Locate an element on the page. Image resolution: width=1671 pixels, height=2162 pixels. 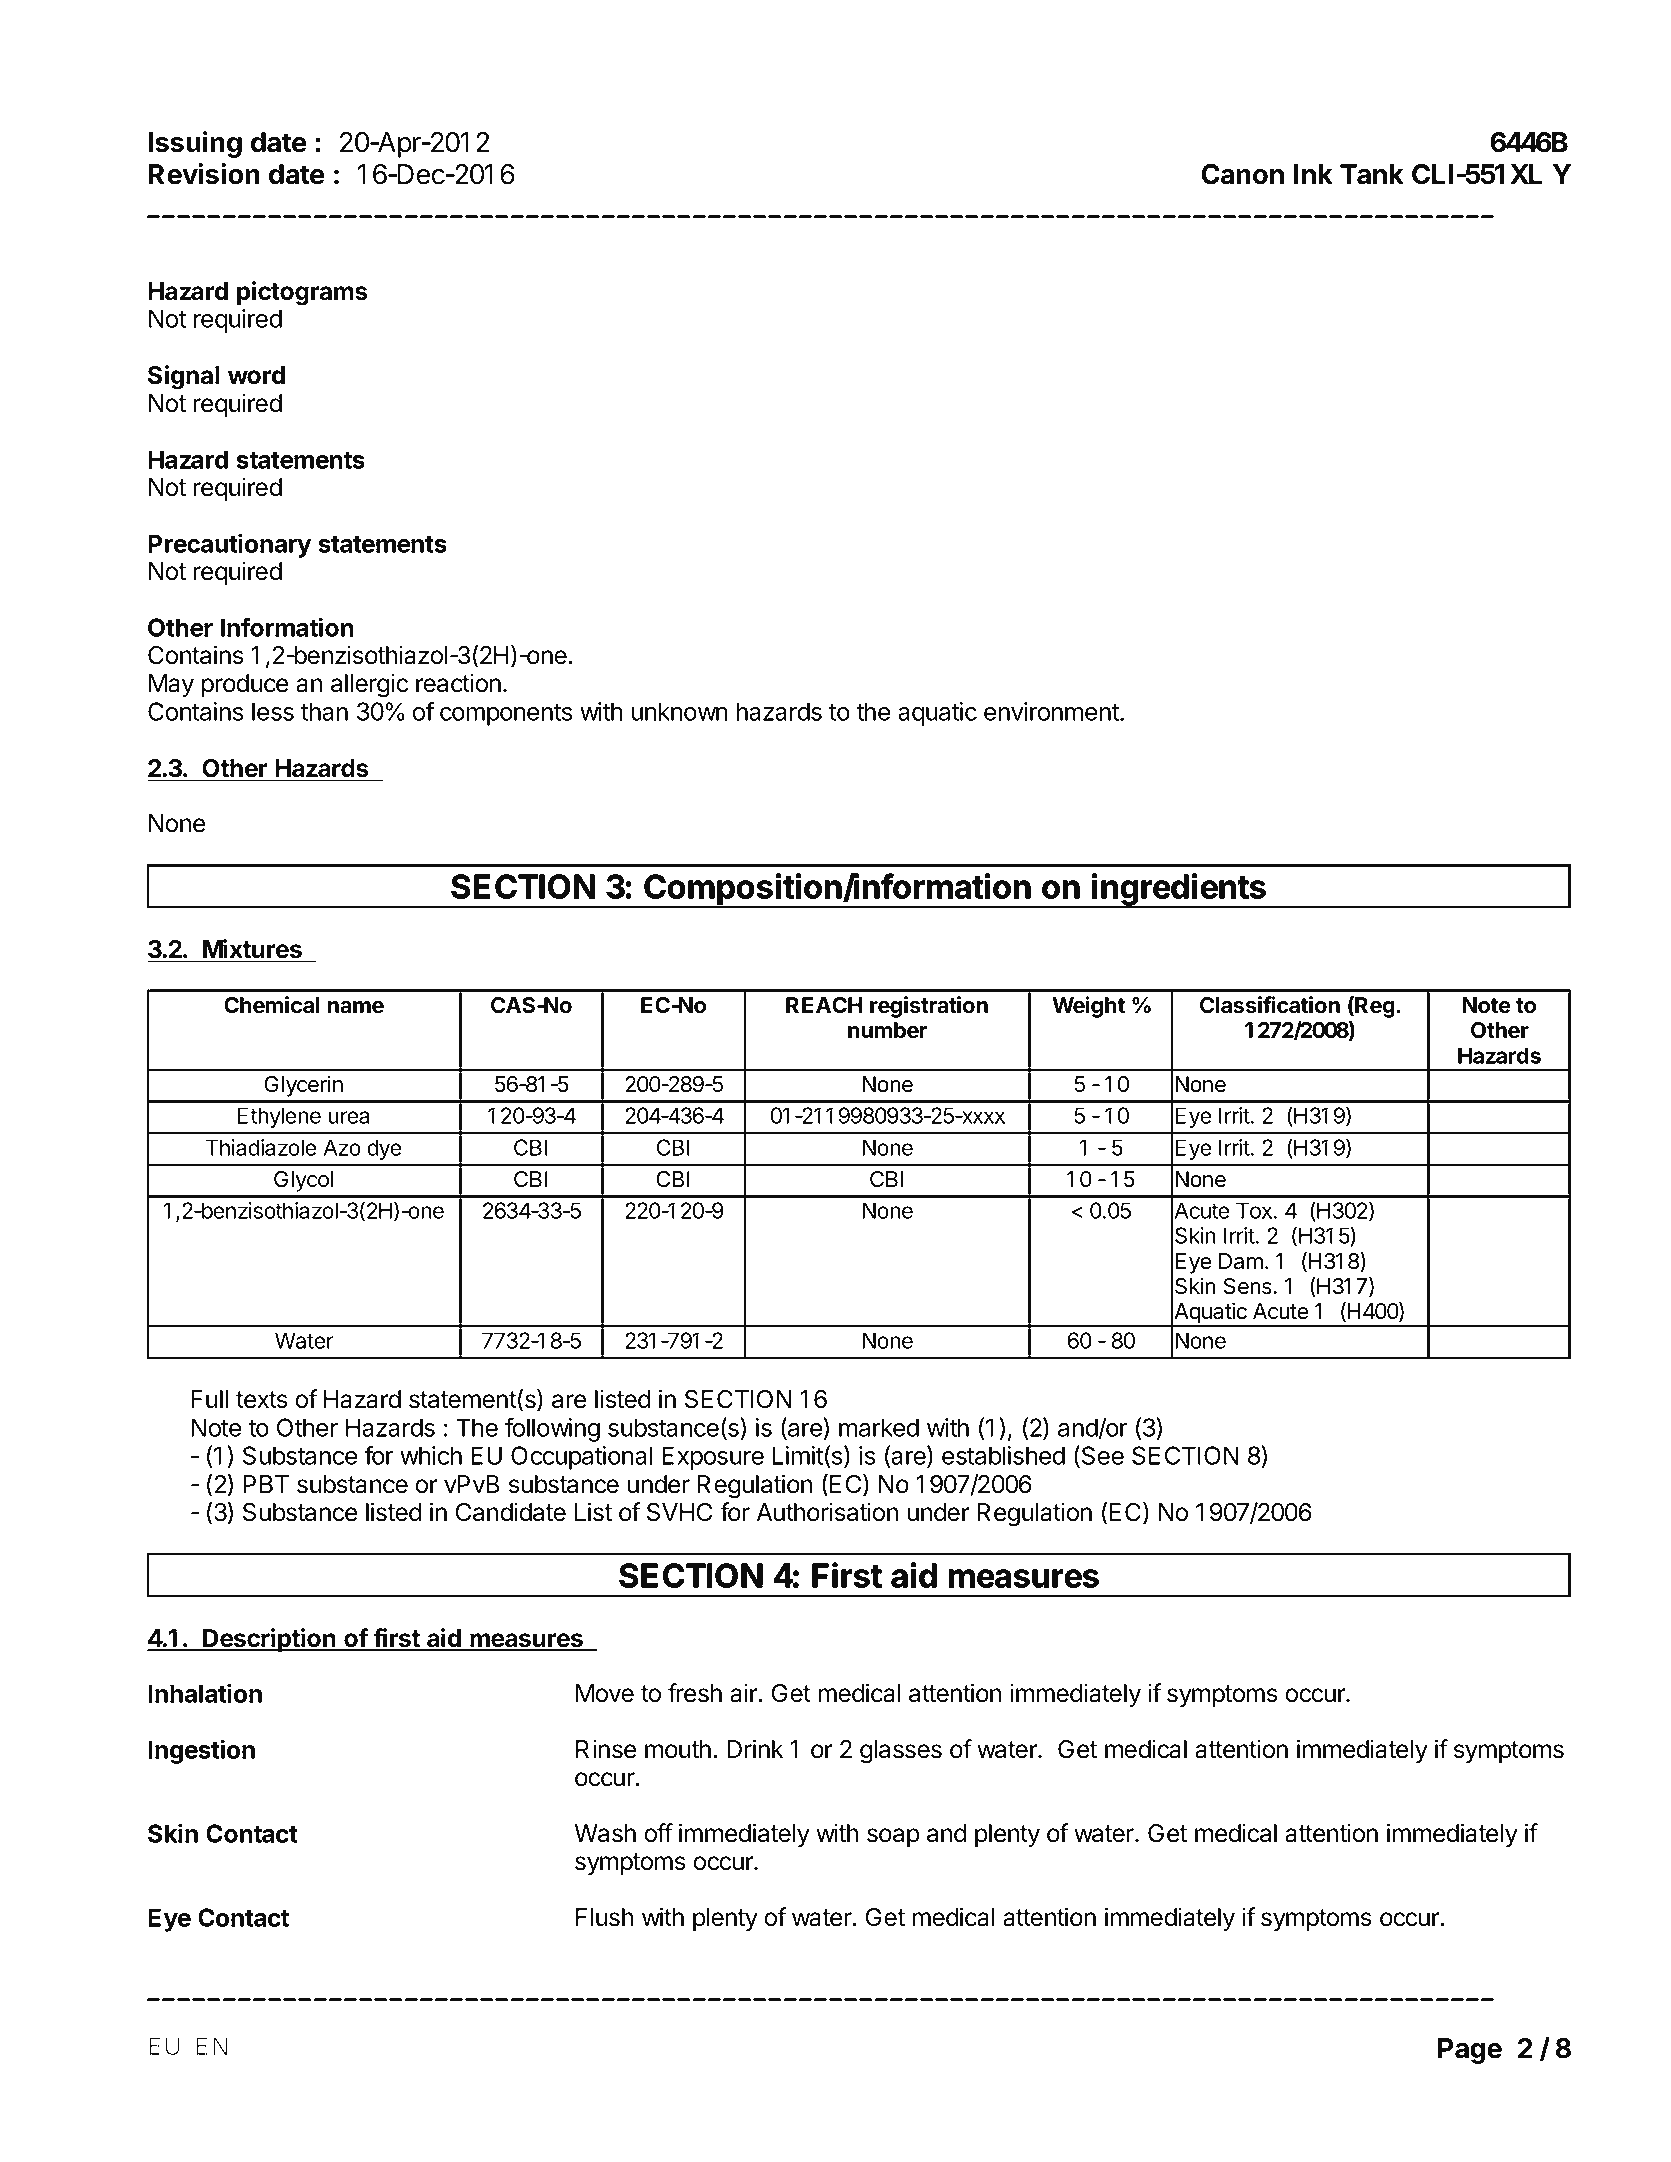
Glycerin is located at coordinates (303, 1086).
